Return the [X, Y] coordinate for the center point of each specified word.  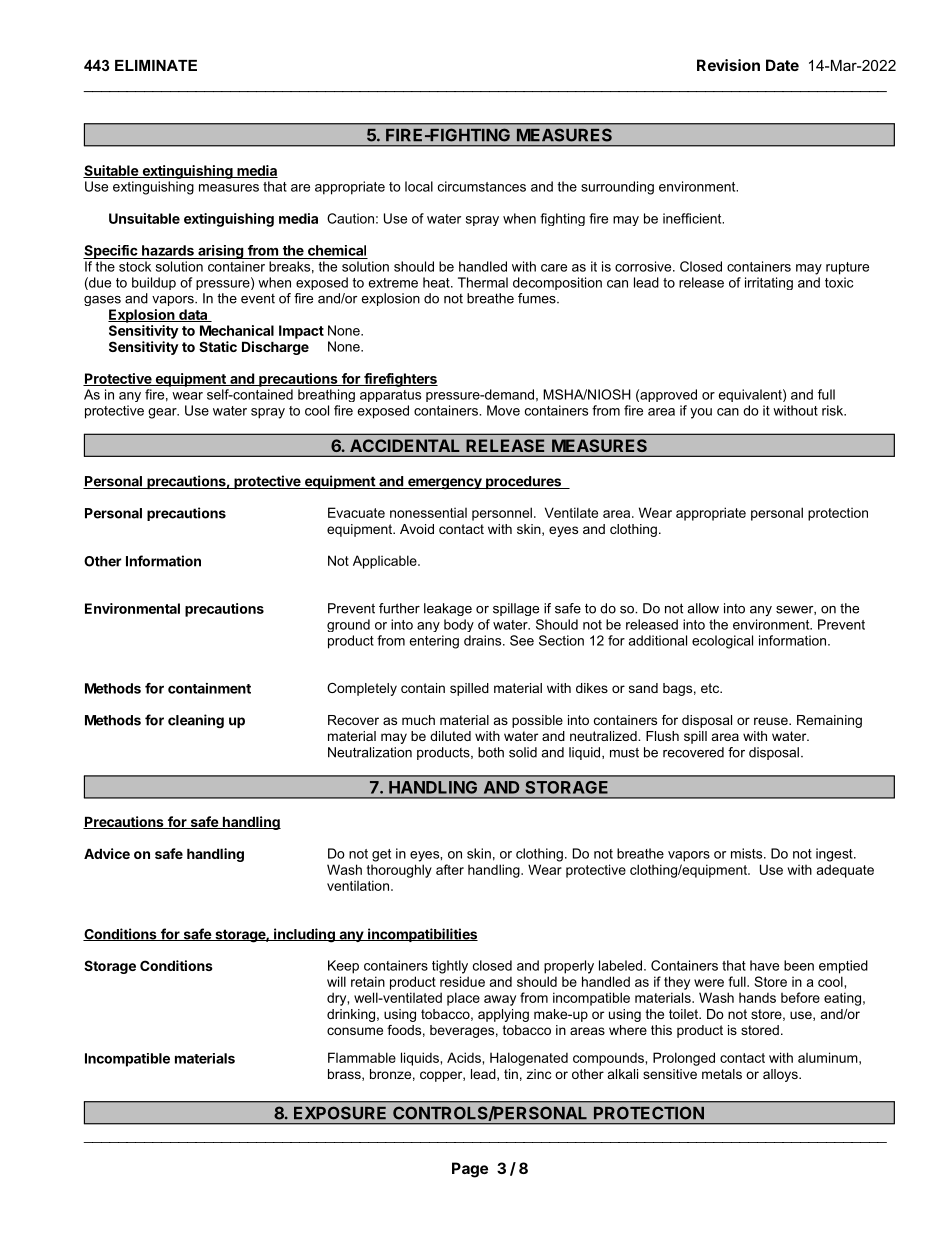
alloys [781, 1075]
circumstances [482, 186]
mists [748, 853]
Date [782, 65]
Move [503, 410]
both [491, 752]
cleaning [196, 721]
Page [470, 1170]
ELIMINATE [156, 65]
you [701, 413]
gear [163, 413]
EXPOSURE [340, 1113]
